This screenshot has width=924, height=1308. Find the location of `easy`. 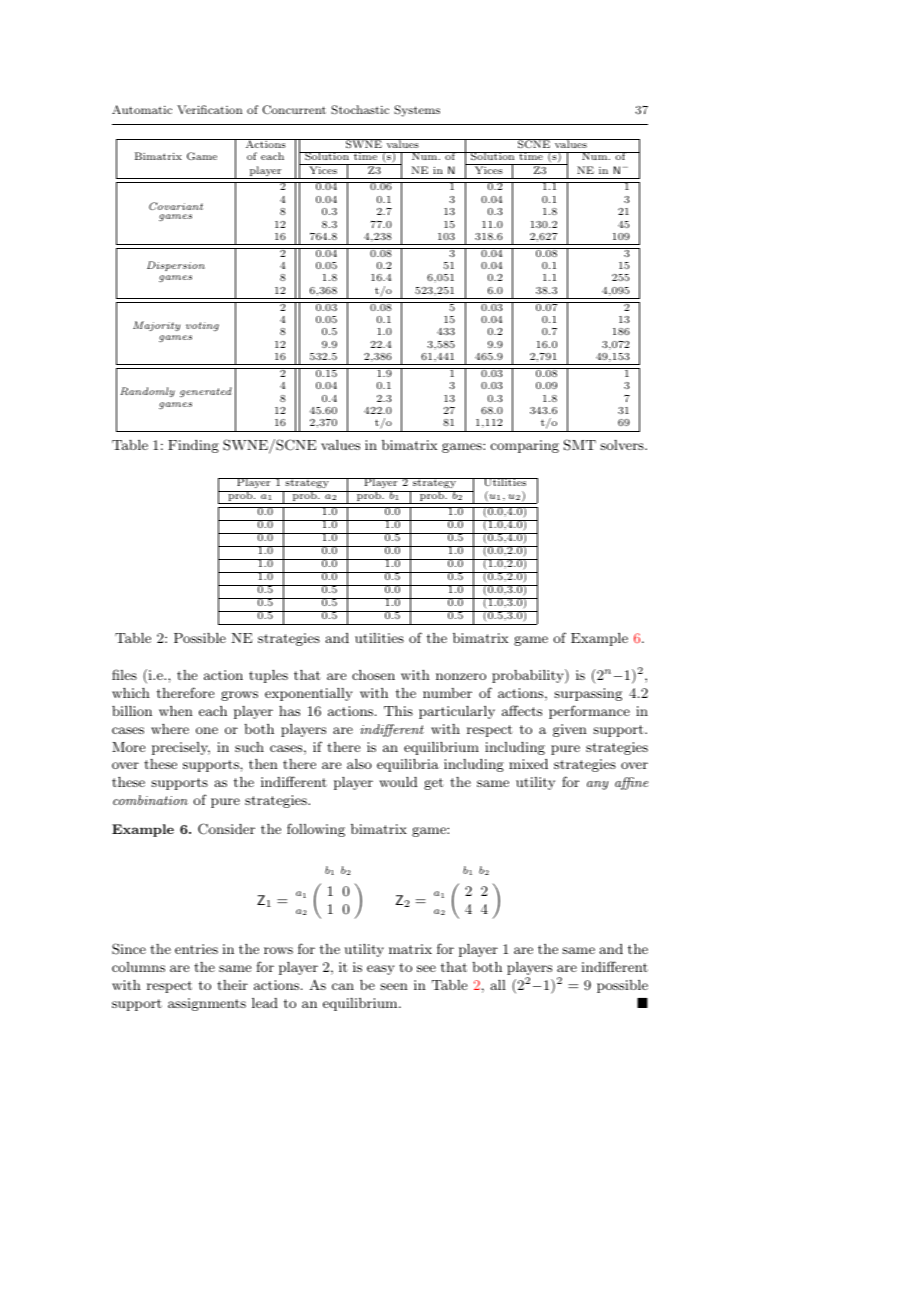

easy is located at coordinates (381, 970).
